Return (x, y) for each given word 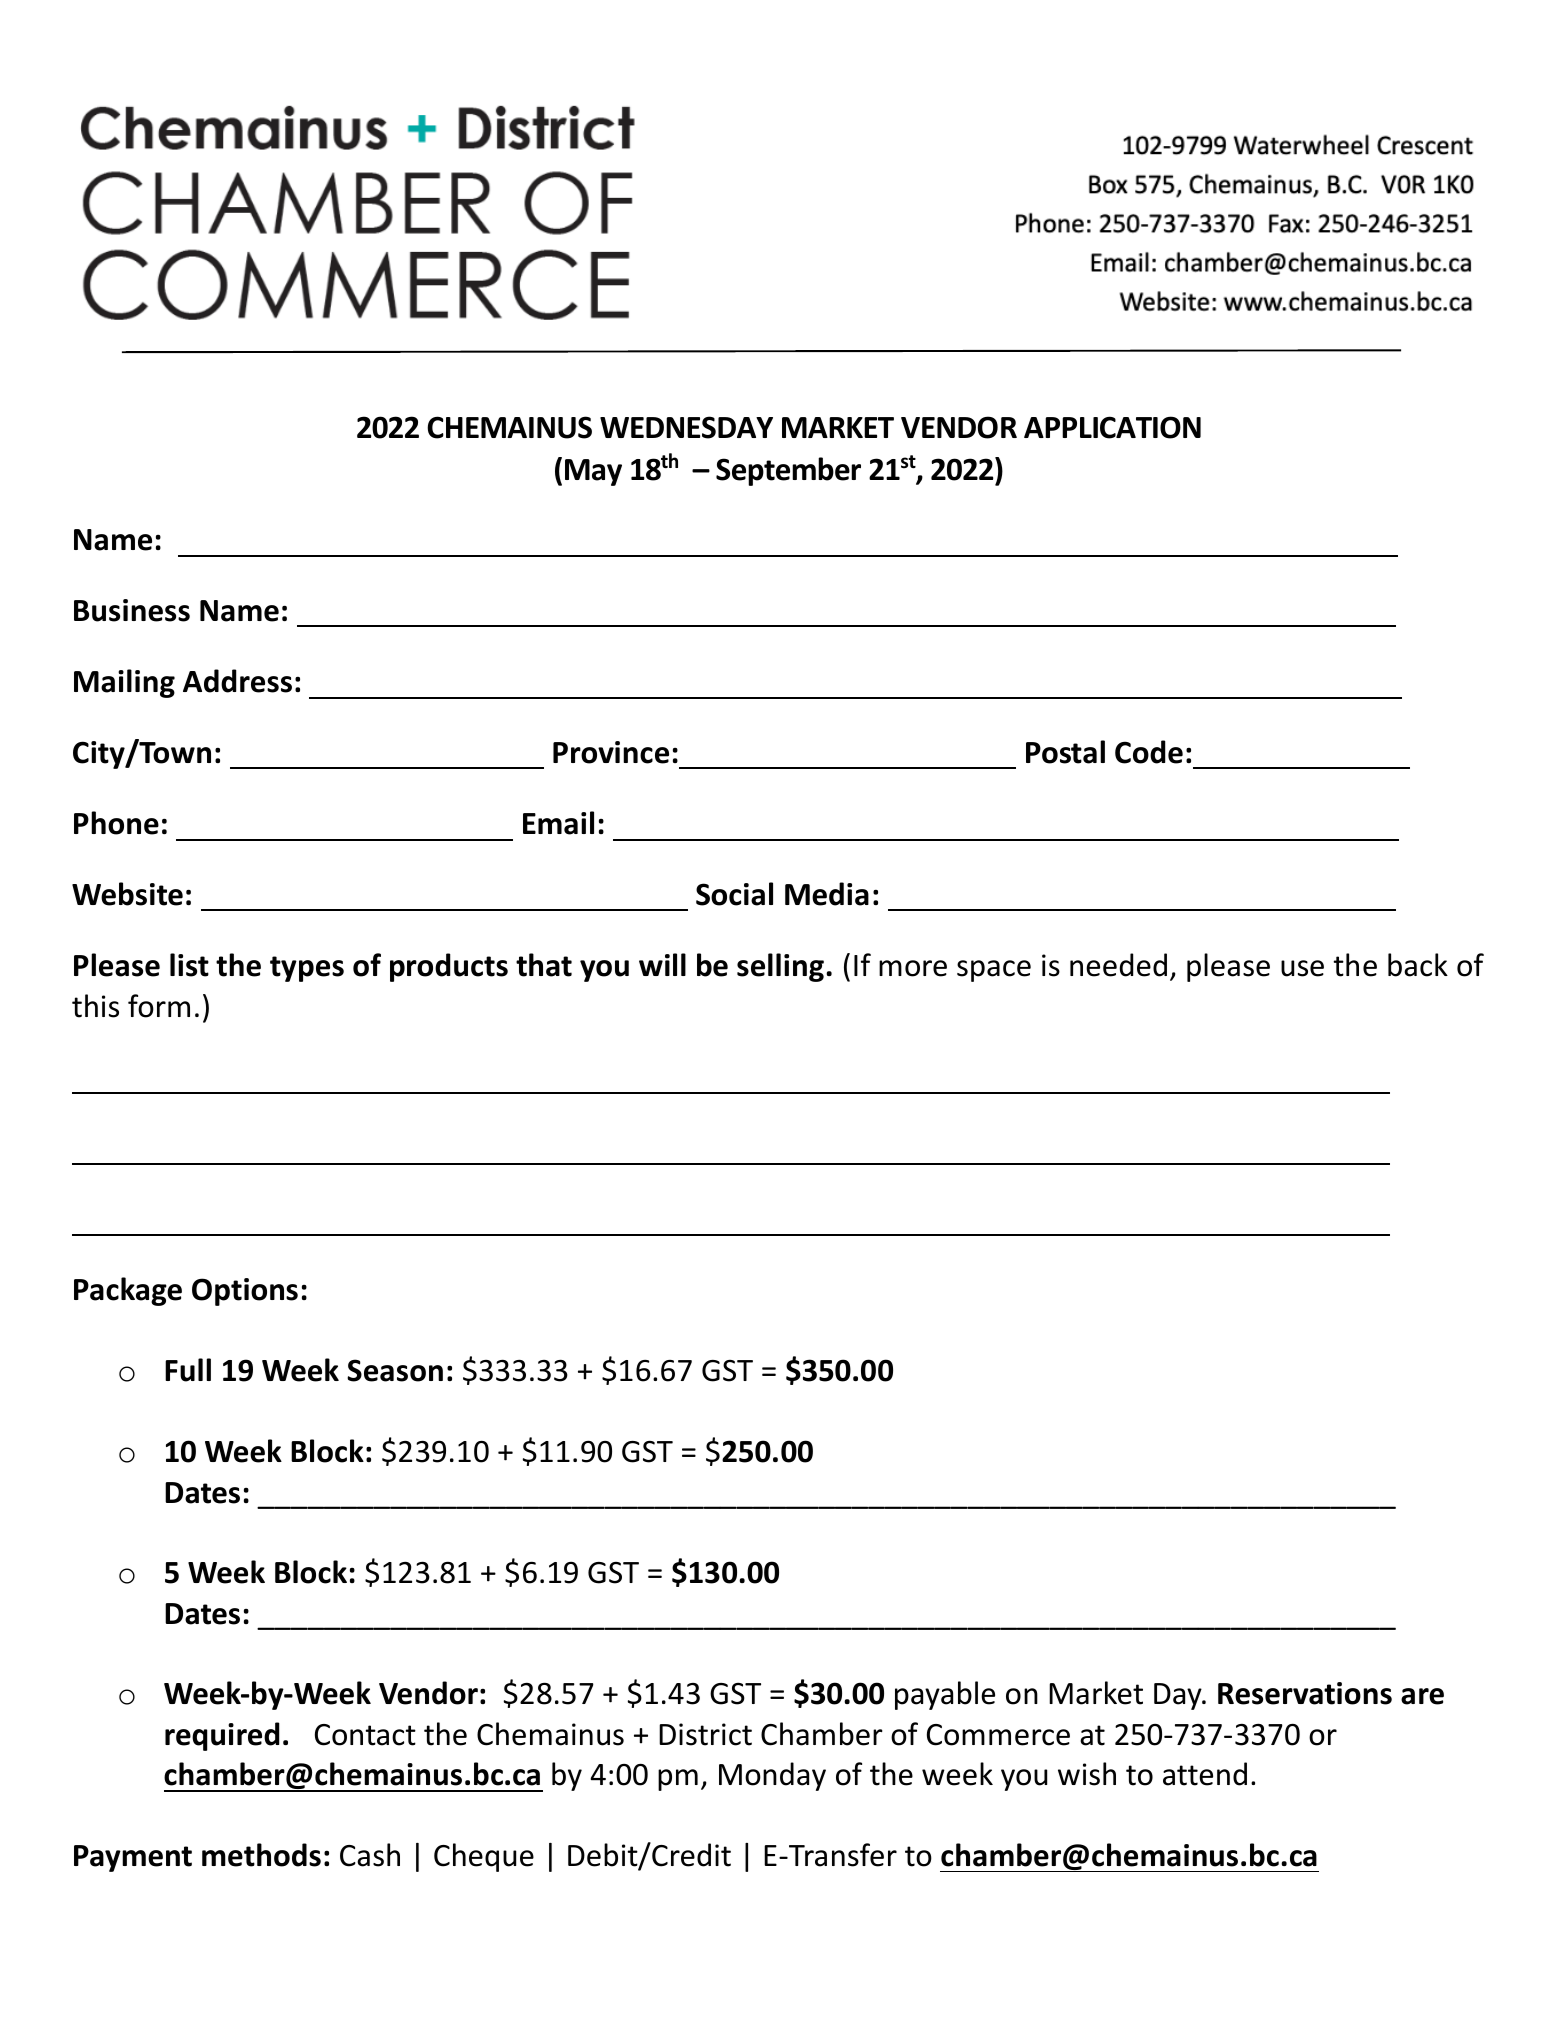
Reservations (1305, 1693)
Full (188, 1370)
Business (132, 610)
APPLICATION (1112, 427)
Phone (116, 823)
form (159, 1006)
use (1302, 968)
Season (395, 1370)
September (788, 471)
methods (261, 1855)
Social (734, 894)
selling (780, 967)
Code (1149, 752)
